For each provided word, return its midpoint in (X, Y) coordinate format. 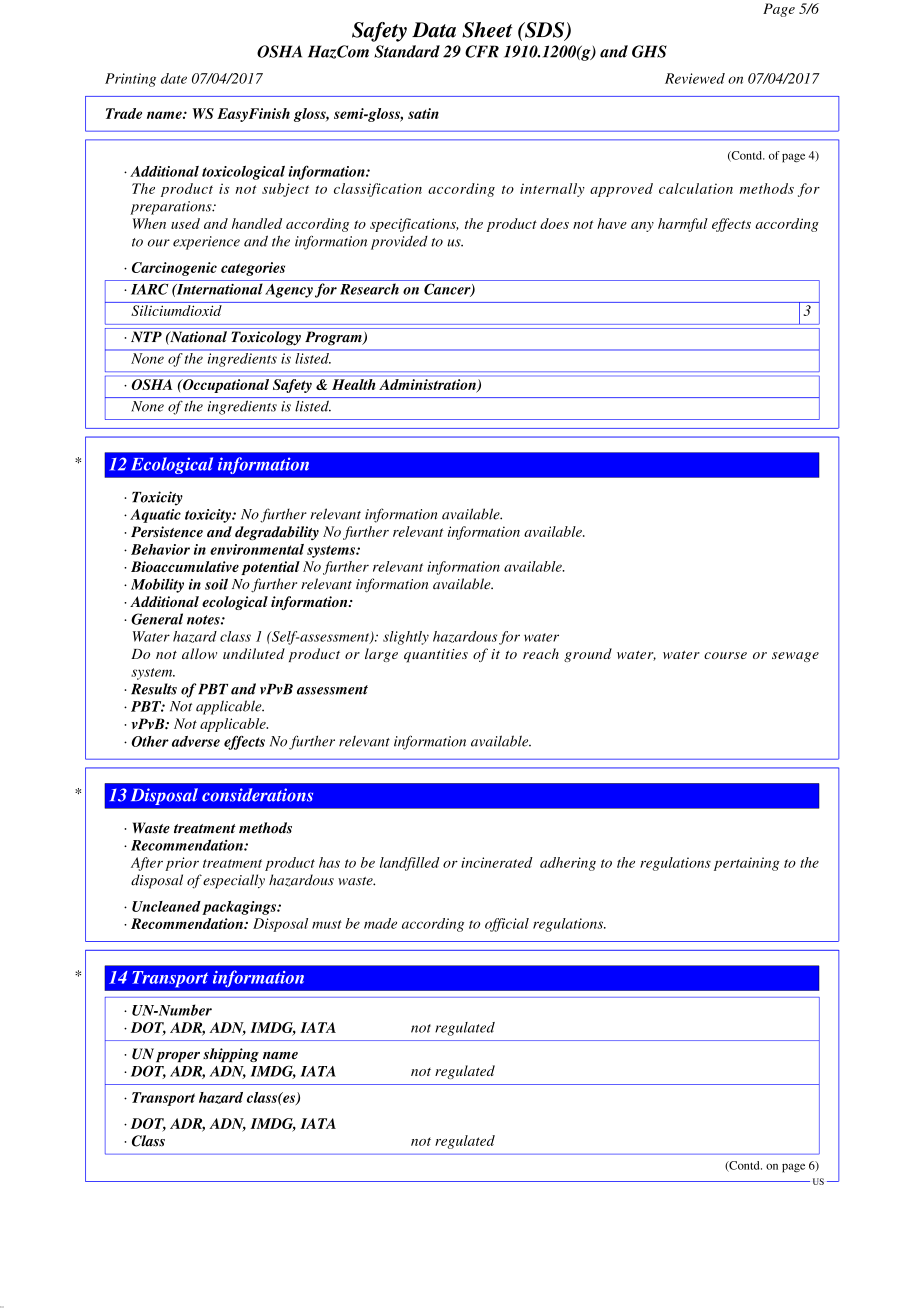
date (174, 78)
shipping (231, 1055)
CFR (482, 51)
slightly (406, 638)
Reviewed (695, 78)
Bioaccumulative (185, 566)
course (725, 655)
